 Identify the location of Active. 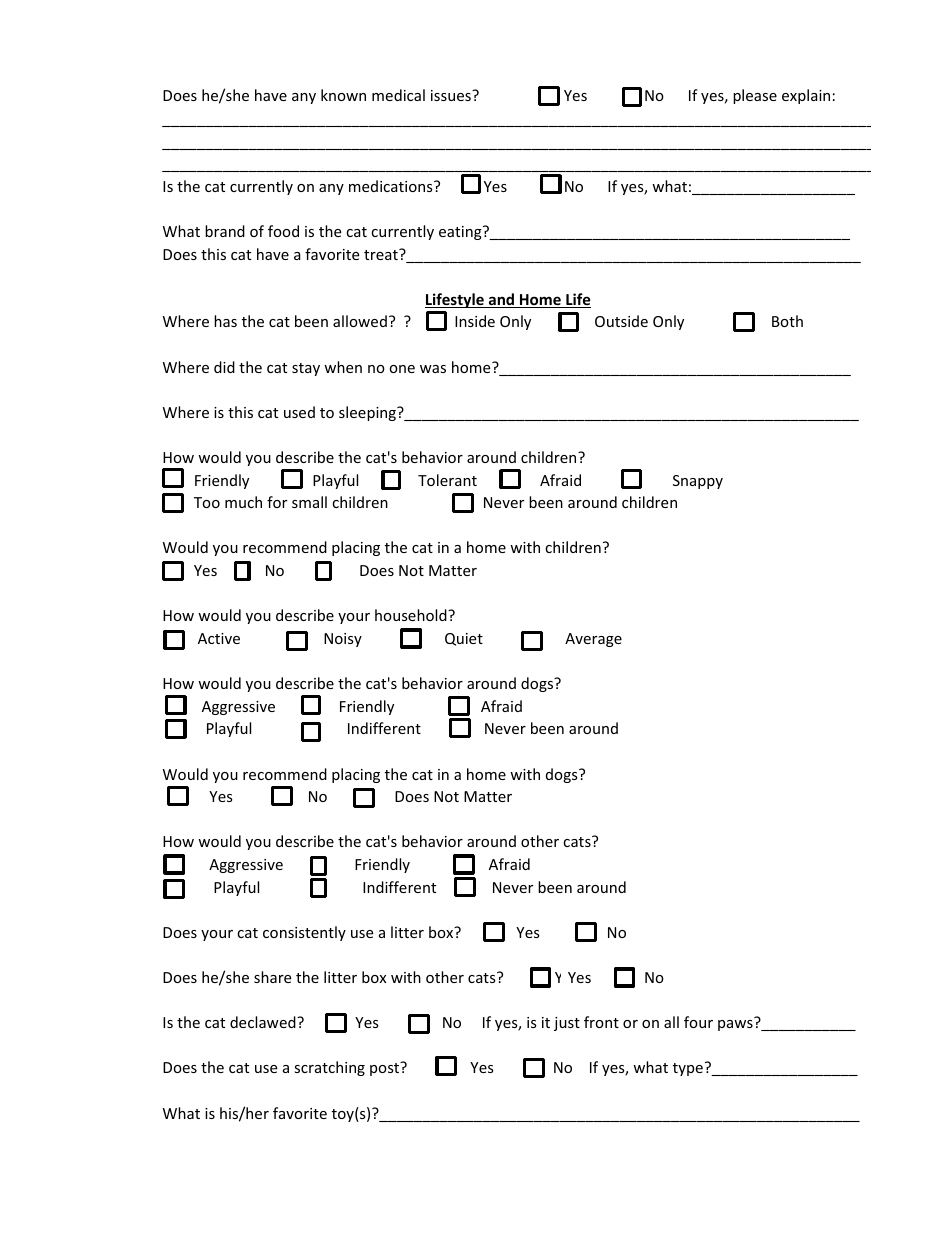
(219, 638).
